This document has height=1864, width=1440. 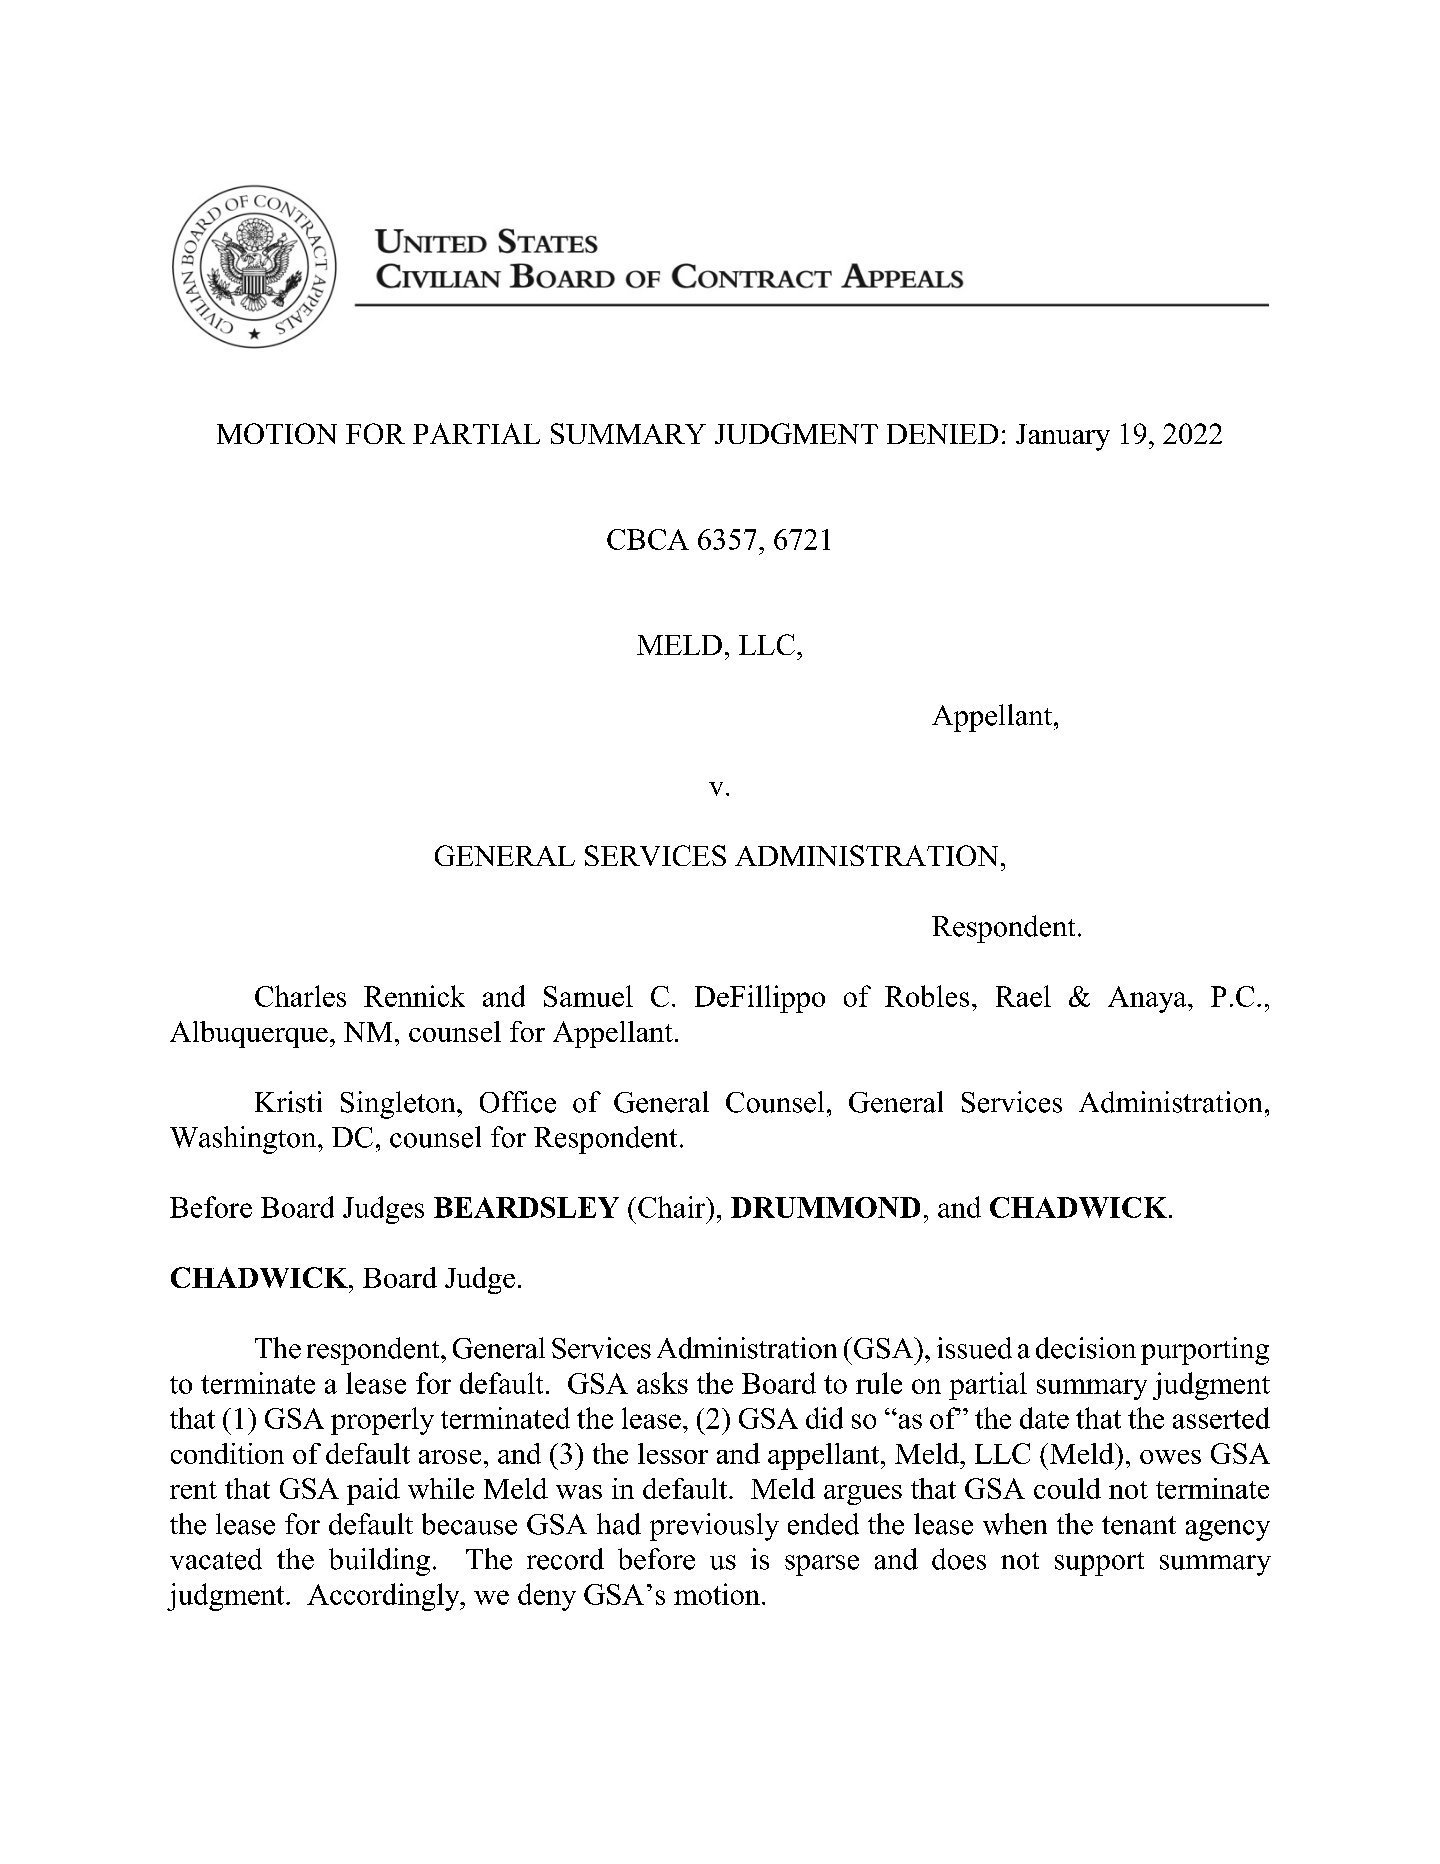 I want to click on Chair, so click(x=673, y=1207).
